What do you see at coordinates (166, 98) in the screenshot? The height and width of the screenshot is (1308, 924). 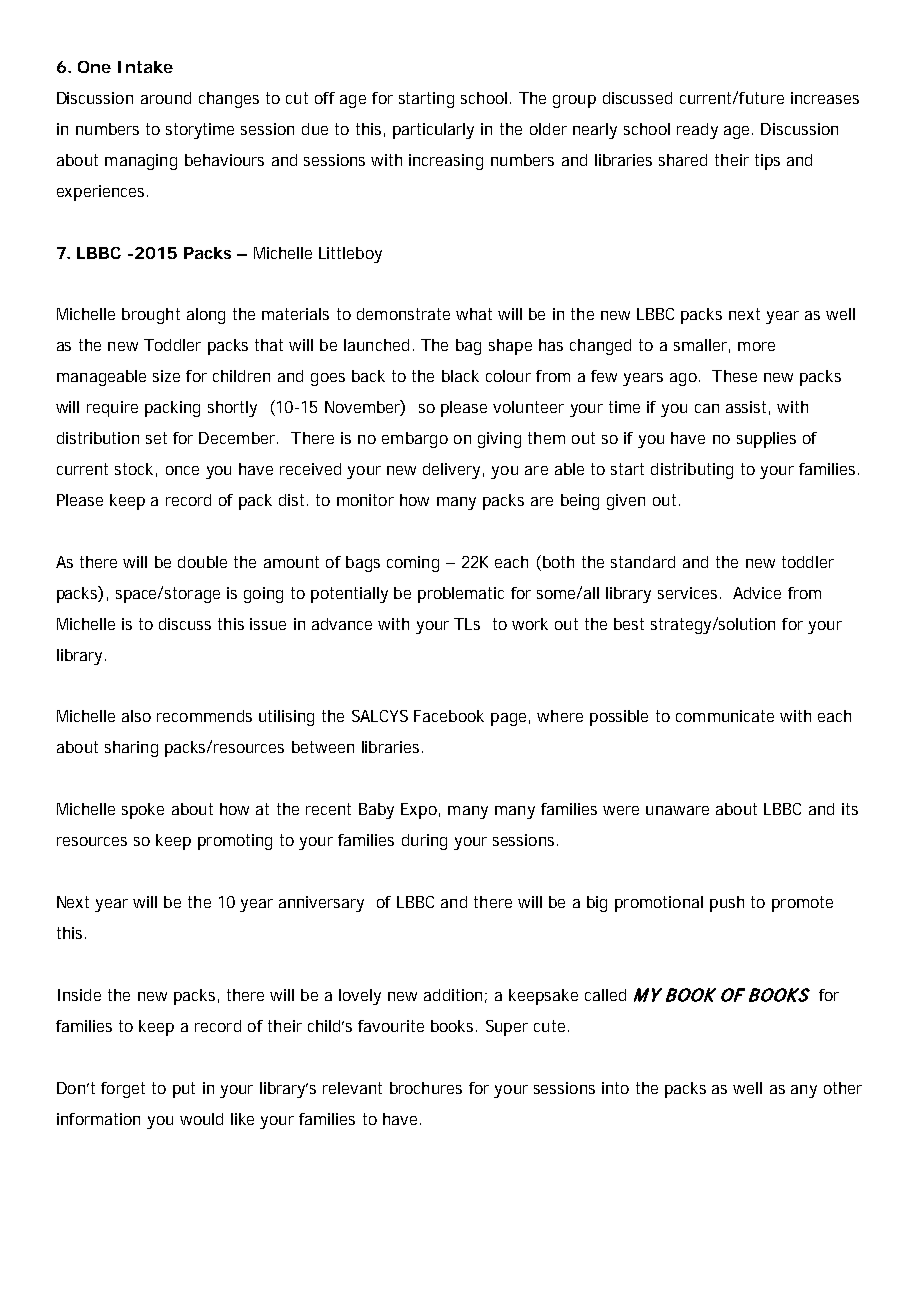 I see `around` at bounding box center [166, 98].
